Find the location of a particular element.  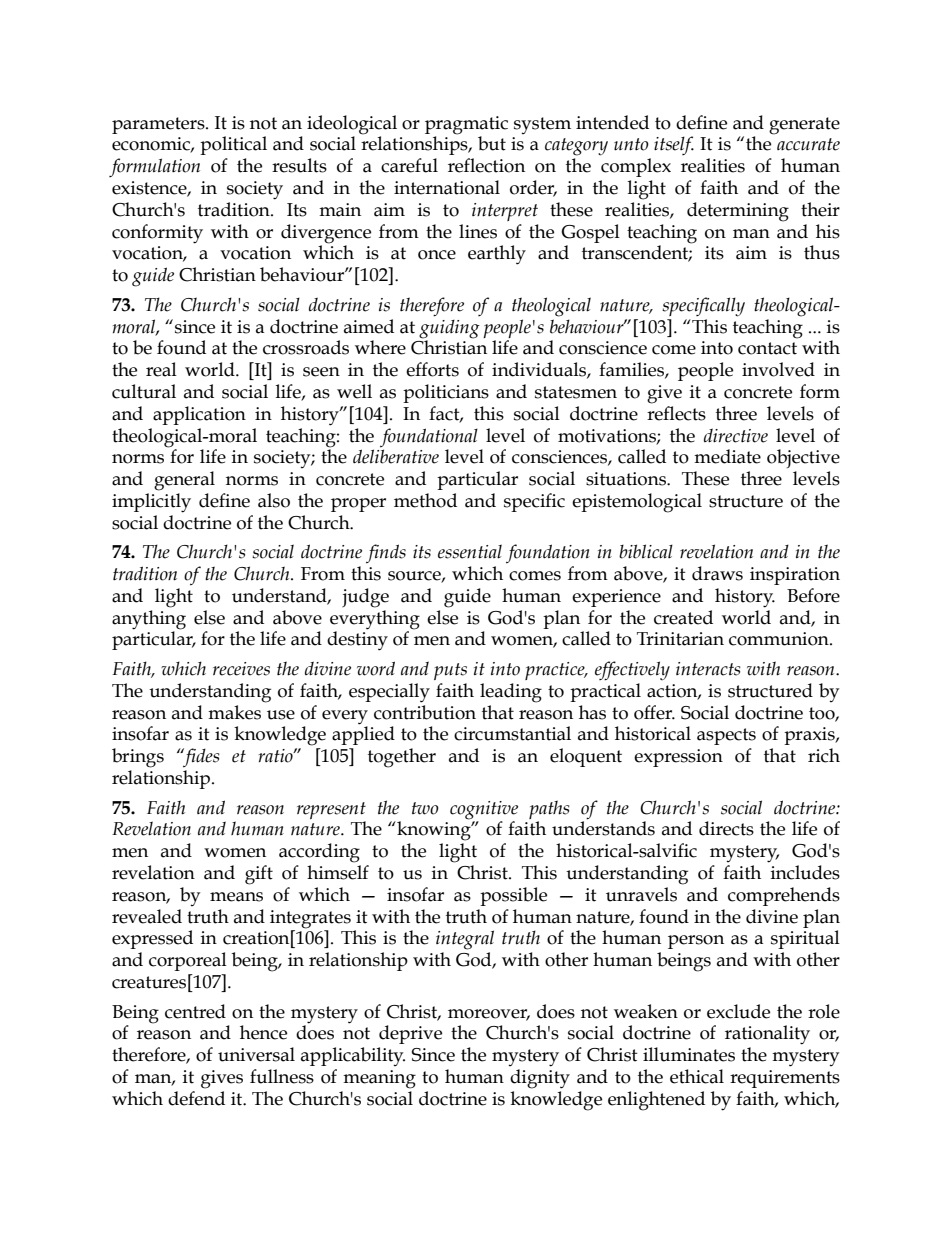

universal is located at coordinates (256, 1054).
